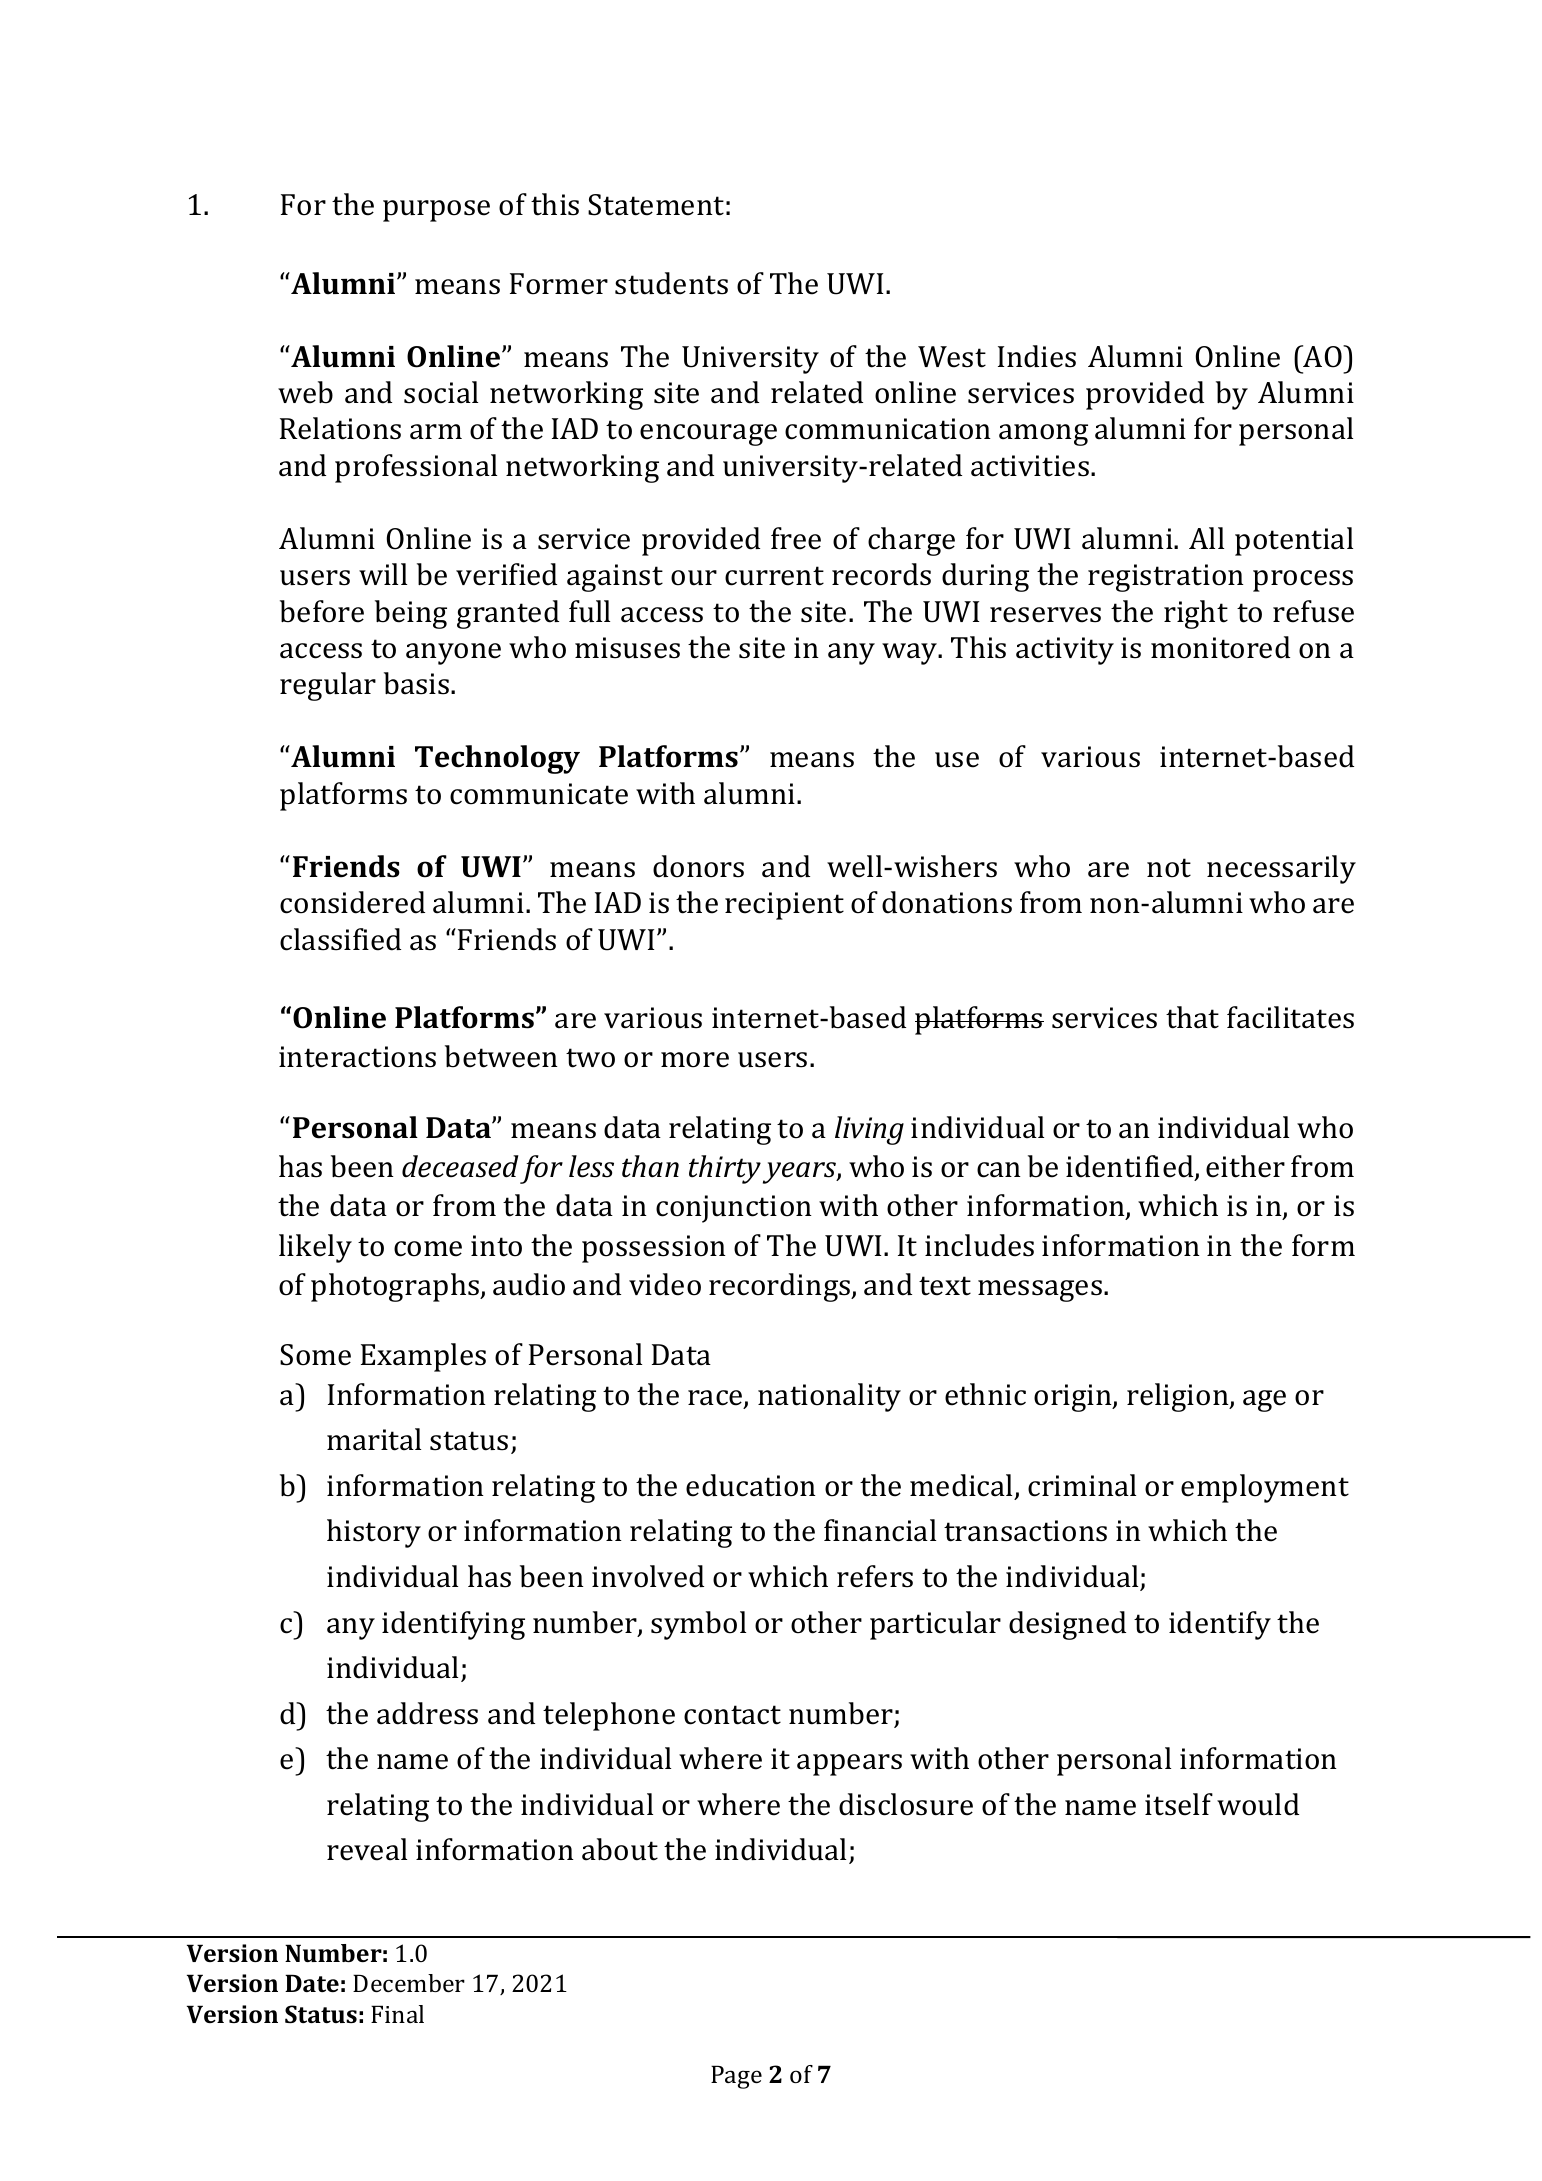 The width and height of the screenshot is (1542, 2181). What do you see at coordinates (869, 1130) in the screenshot?
I see `living` at bounding box center [869, 1130].
